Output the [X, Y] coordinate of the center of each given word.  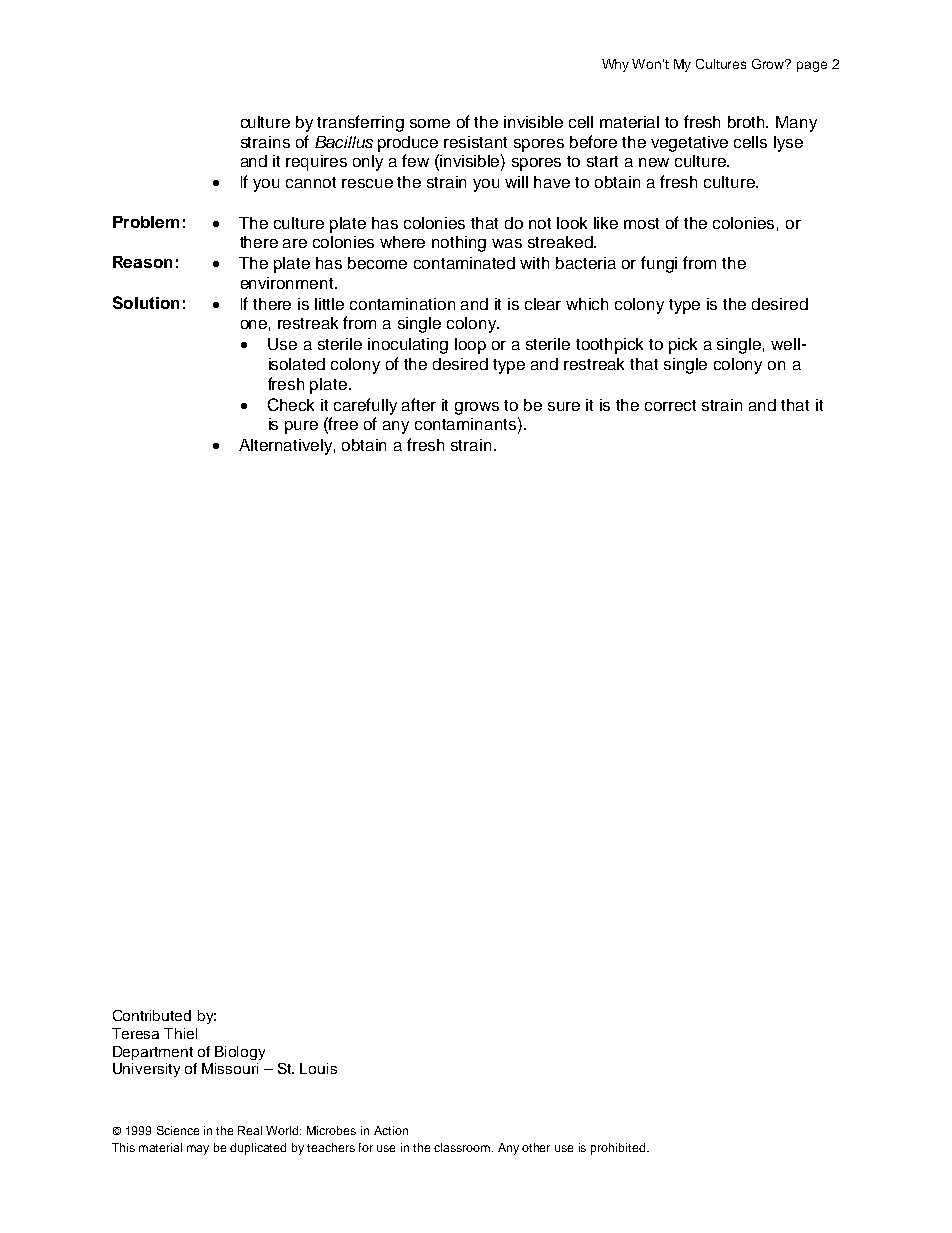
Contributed [152, 1015]
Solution [146, 302]
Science [178, 1130]
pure [301, 427]
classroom [463, 1147]
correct [670, 405]
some [430, 123]
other [536, 1147]
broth [748, 122]
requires [316, 163]
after [419, 404]
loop [470, 346]
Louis [318, 1068]
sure [564, 406]
